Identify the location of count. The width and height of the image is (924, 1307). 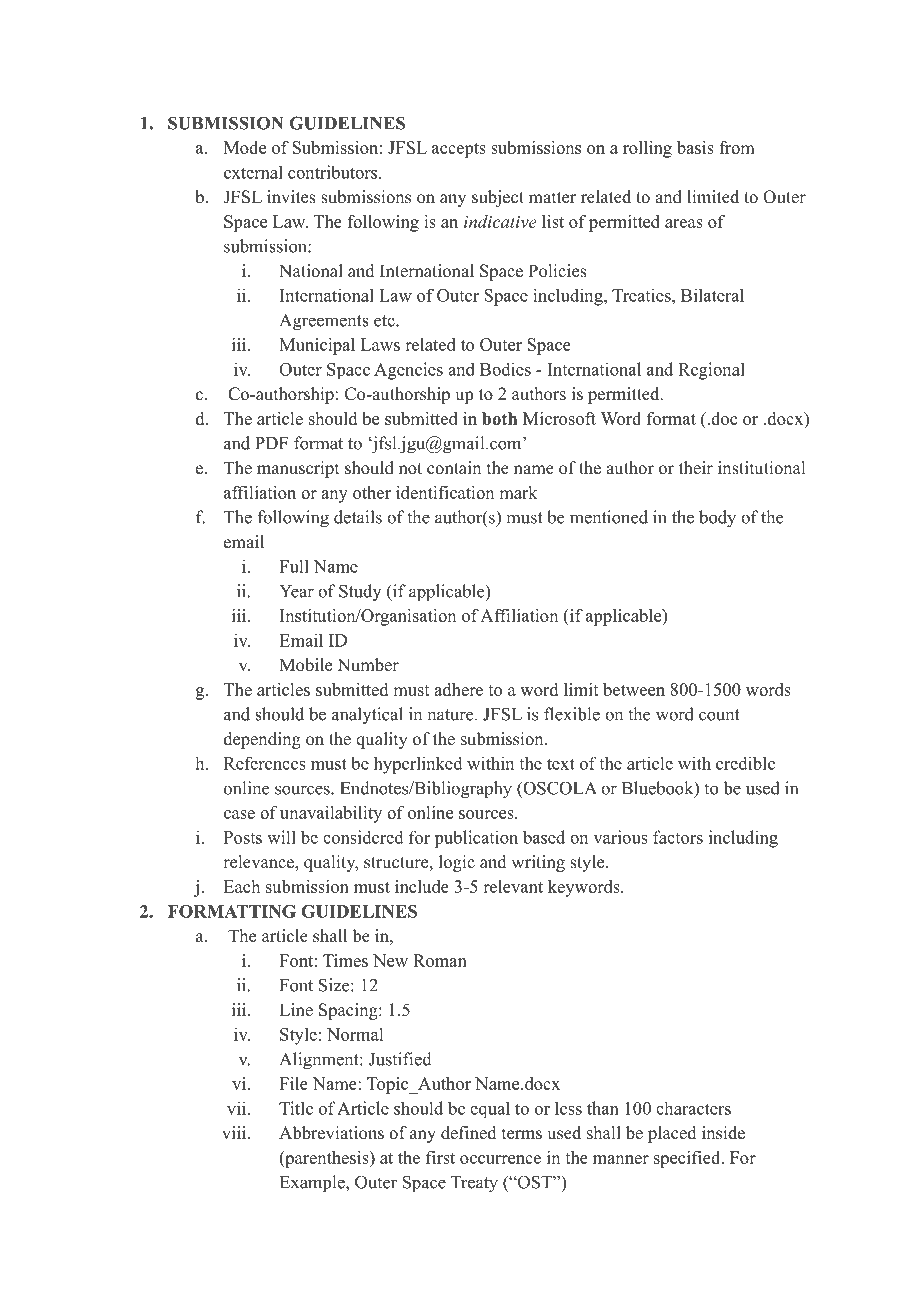
(719, 715).
